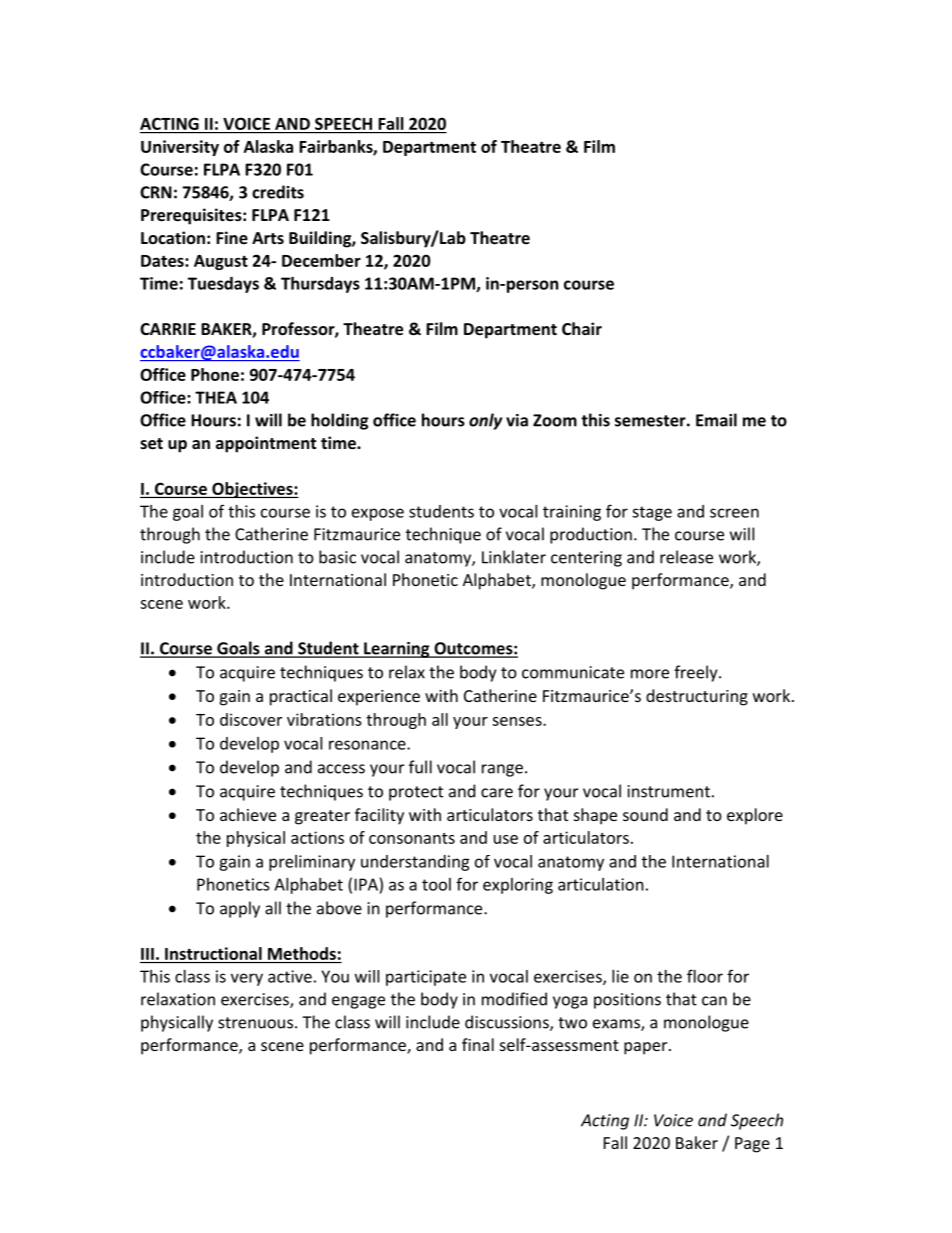  What do you see at coordinates (252, 490) in the screenshot?
I see `Objectives` at bounding box center [252, 490].
